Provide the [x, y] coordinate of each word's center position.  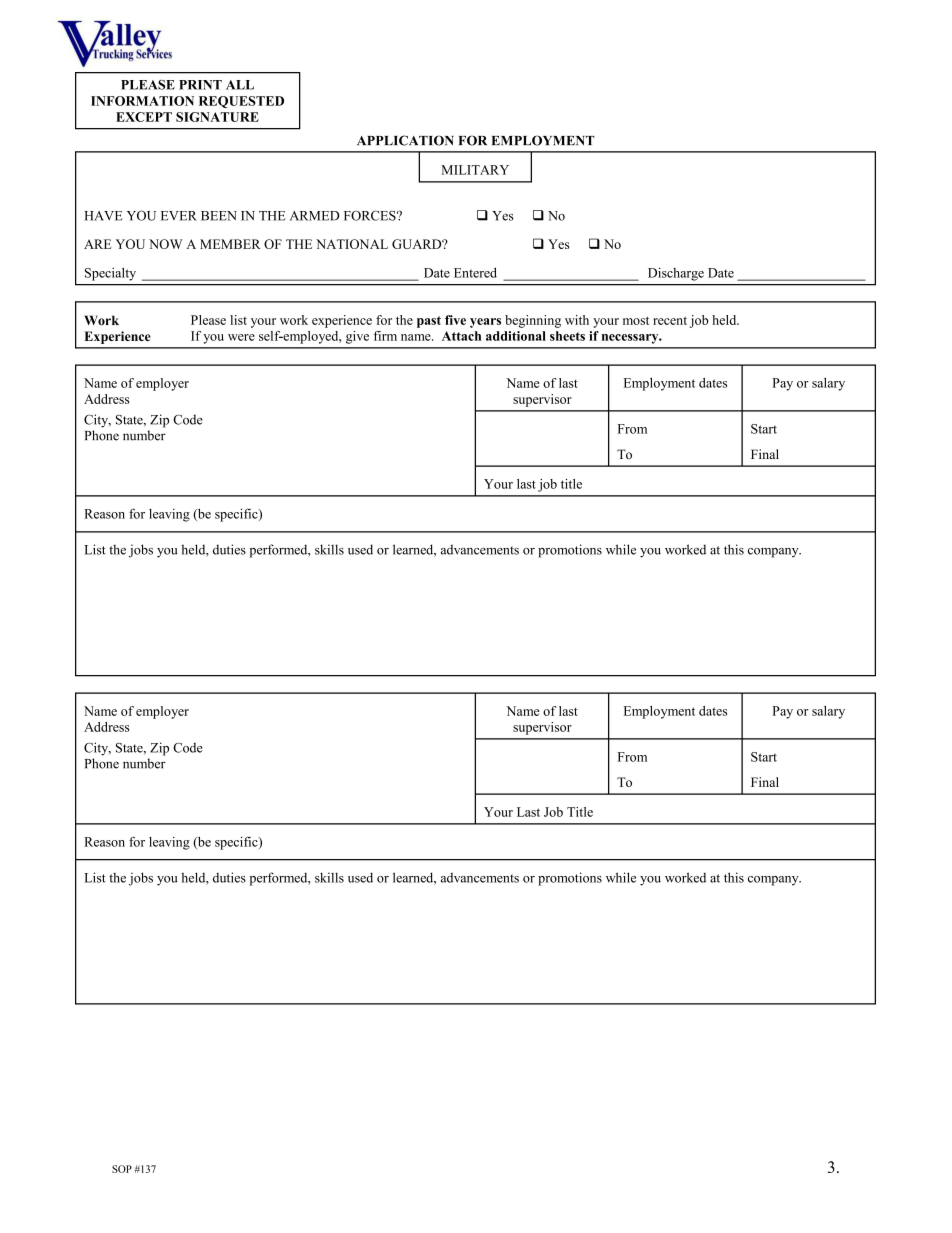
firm [385, 336]
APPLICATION [405, 140]
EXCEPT [144, 117]
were [241, 337]
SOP [122, 1169]
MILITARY [475, 170]
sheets [567, 336]
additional [516, 336]
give [357, 337]
